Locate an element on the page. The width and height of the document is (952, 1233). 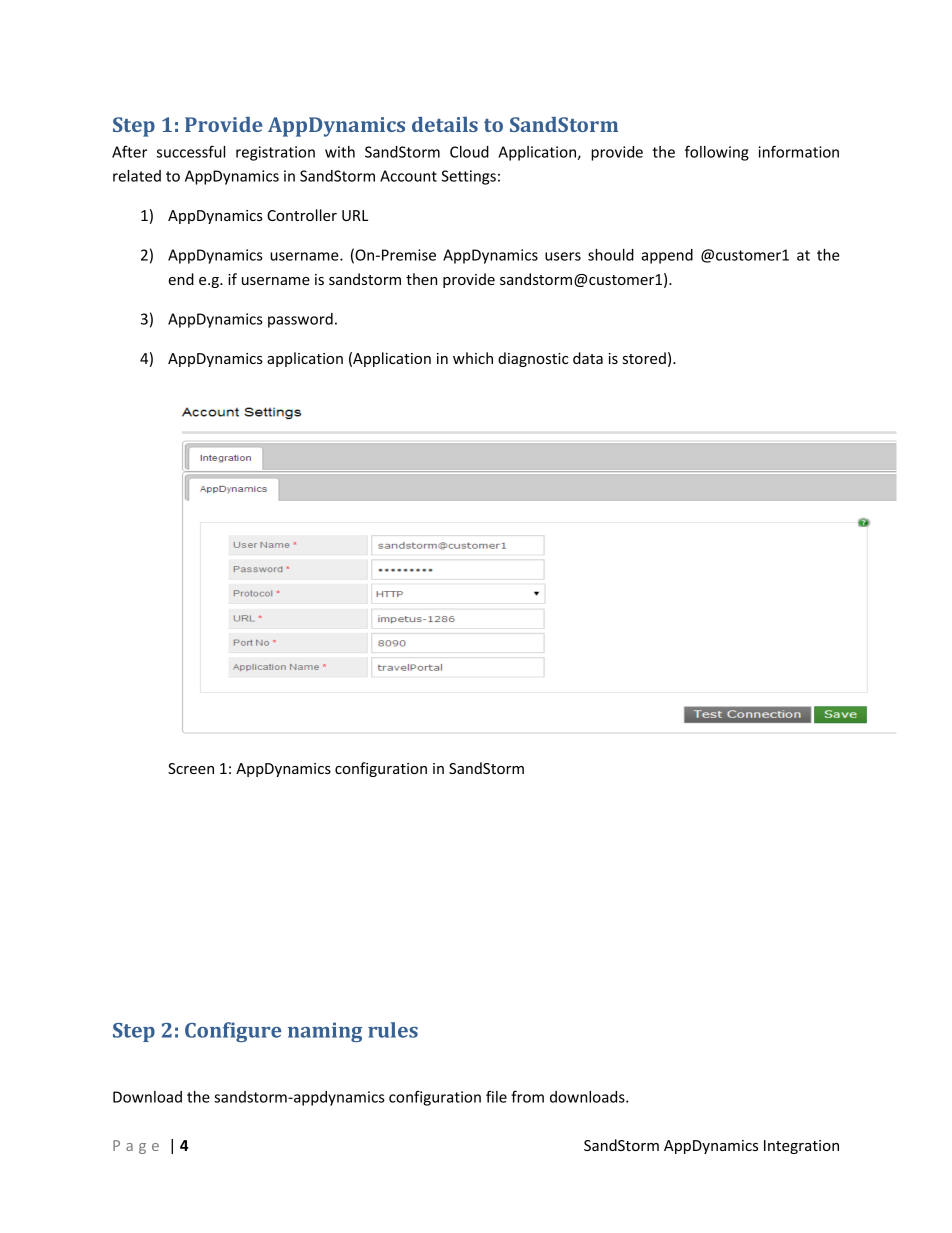
Configure is located at coordinates (233, 1032).
